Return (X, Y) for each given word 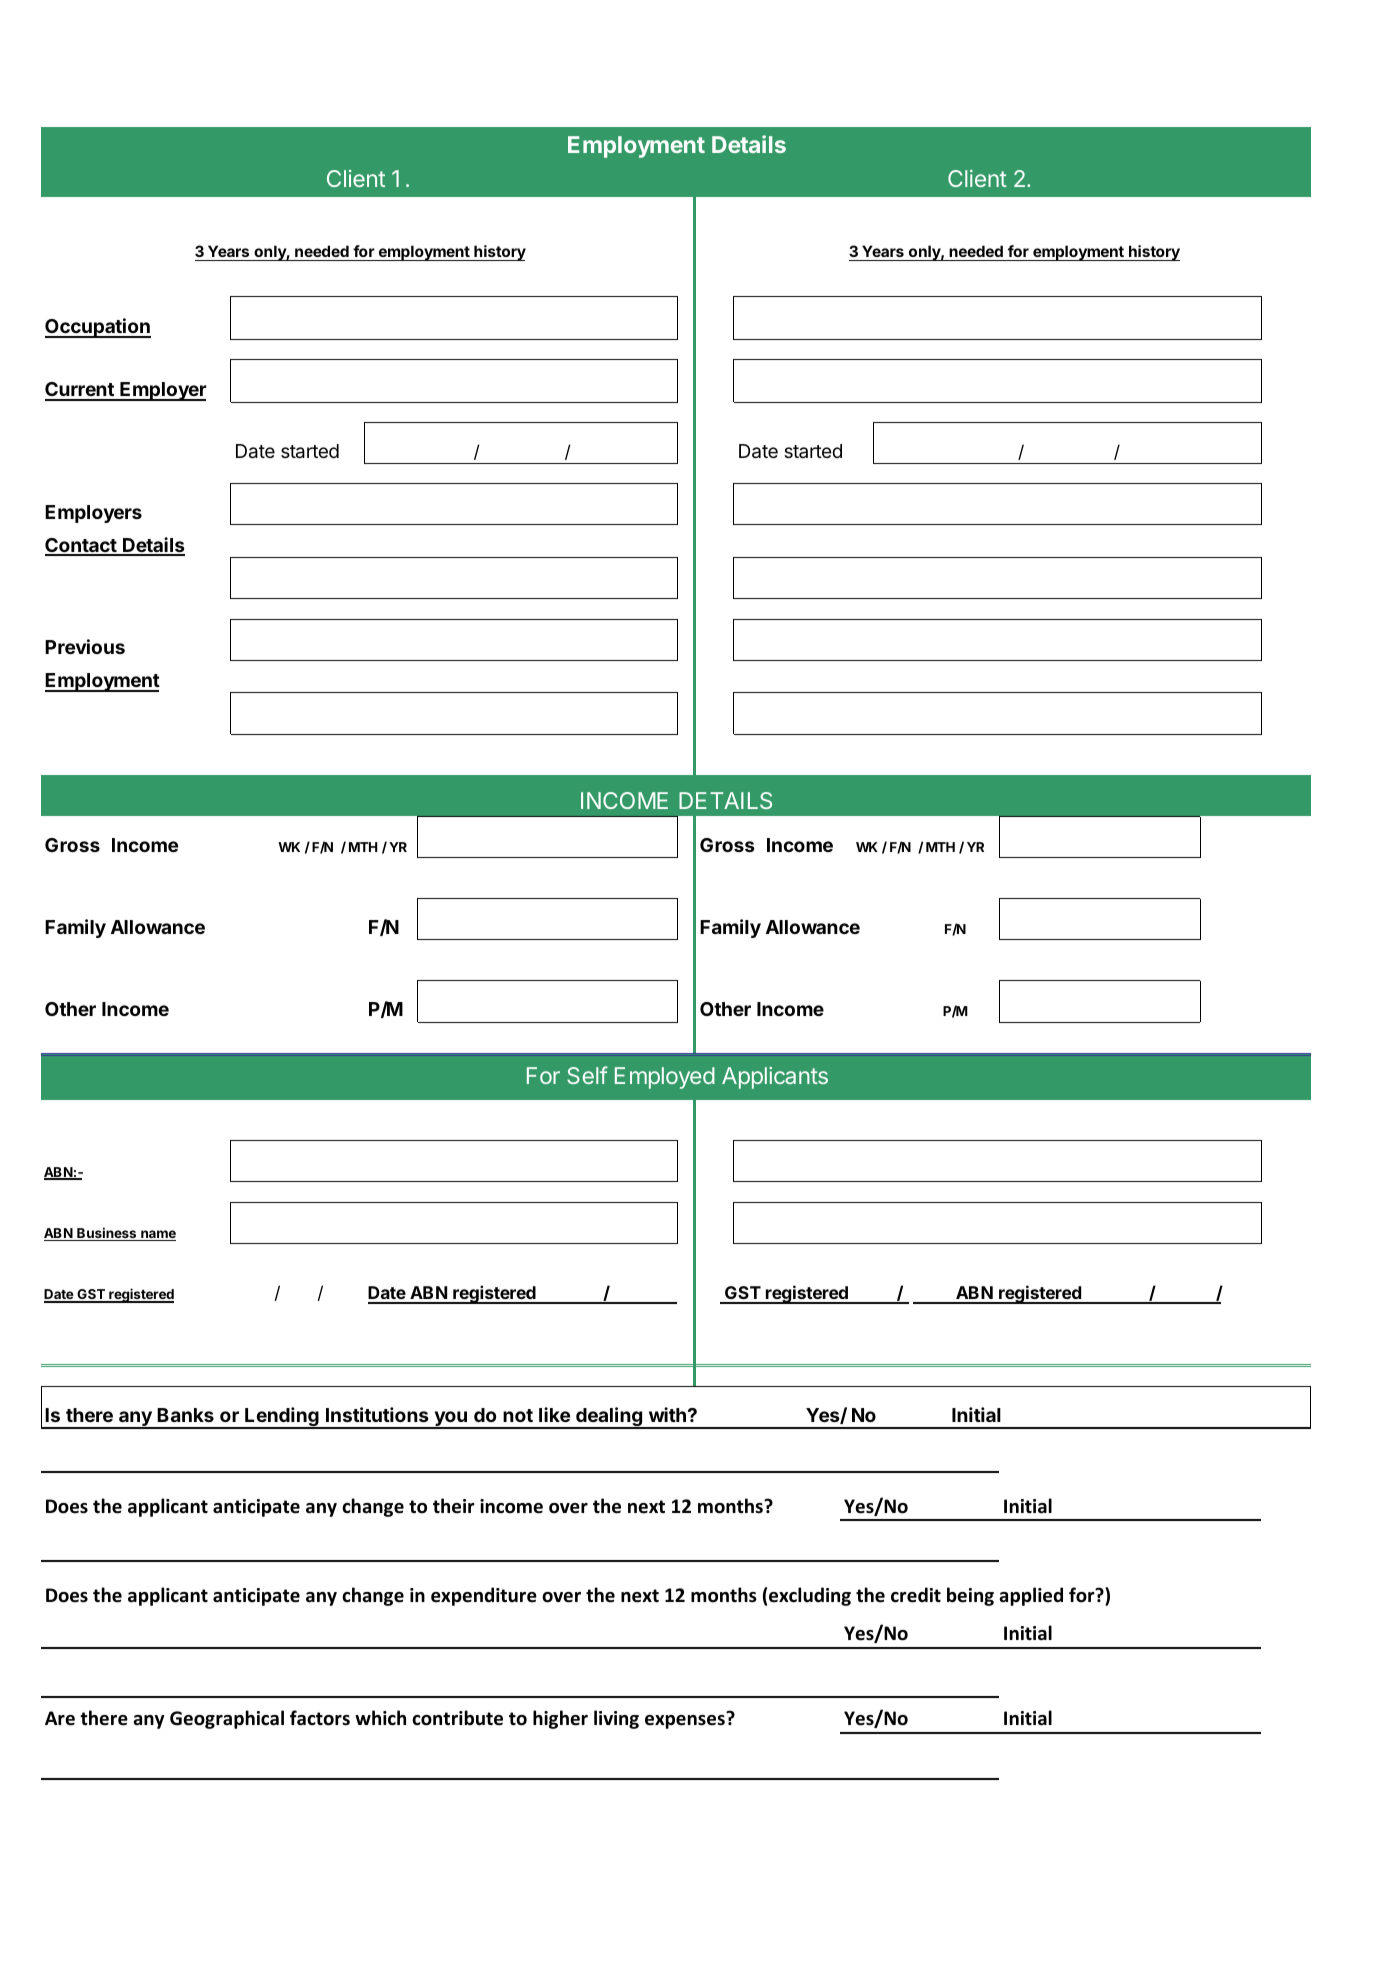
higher (560, 1719)
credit (916, 1595)
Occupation (98, 328)
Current (80, 391)
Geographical (227, 1719)
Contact (82, 546)
